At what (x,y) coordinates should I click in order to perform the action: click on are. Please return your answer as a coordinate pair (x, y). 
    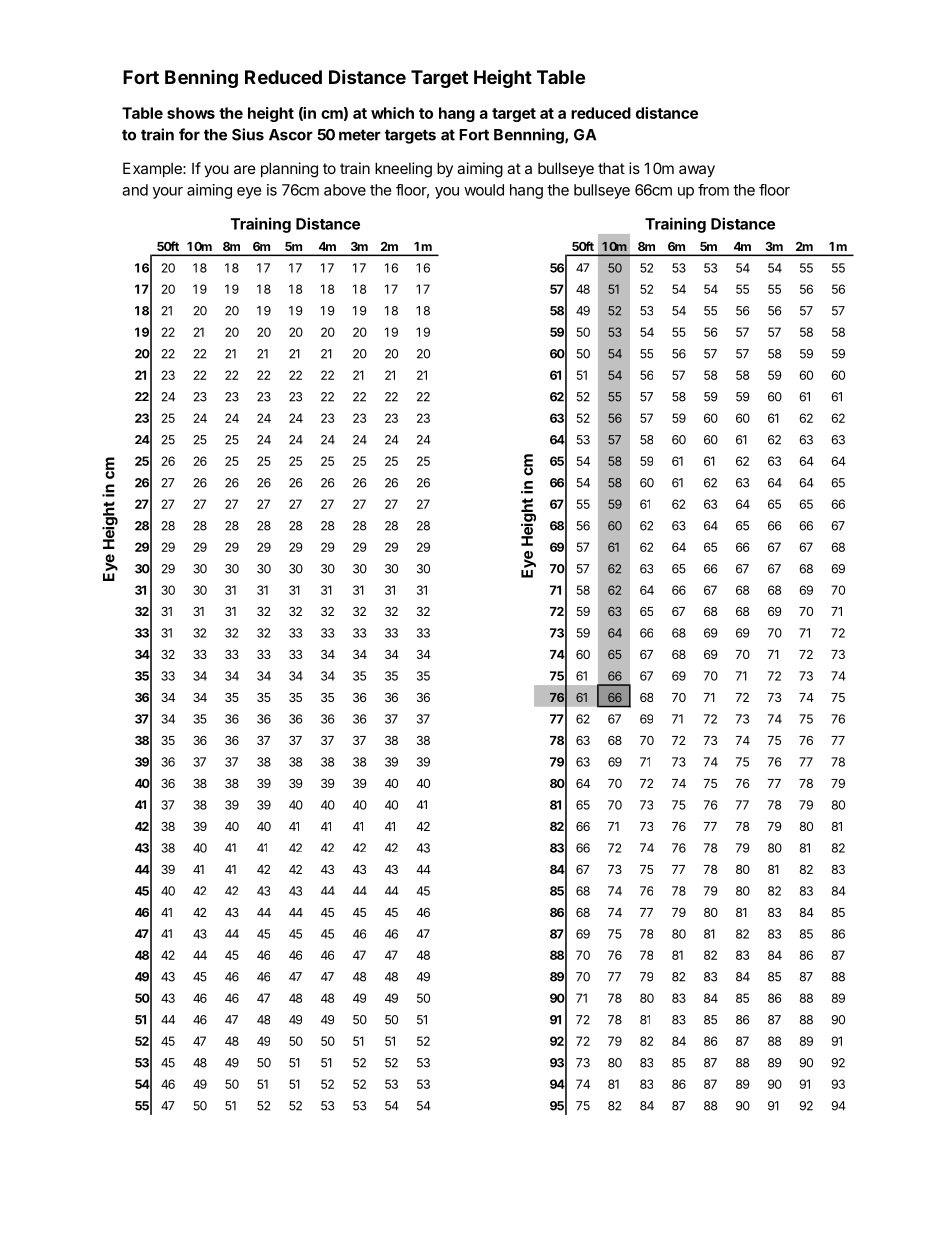
    Looking at the image, I should click on (245, 169).
